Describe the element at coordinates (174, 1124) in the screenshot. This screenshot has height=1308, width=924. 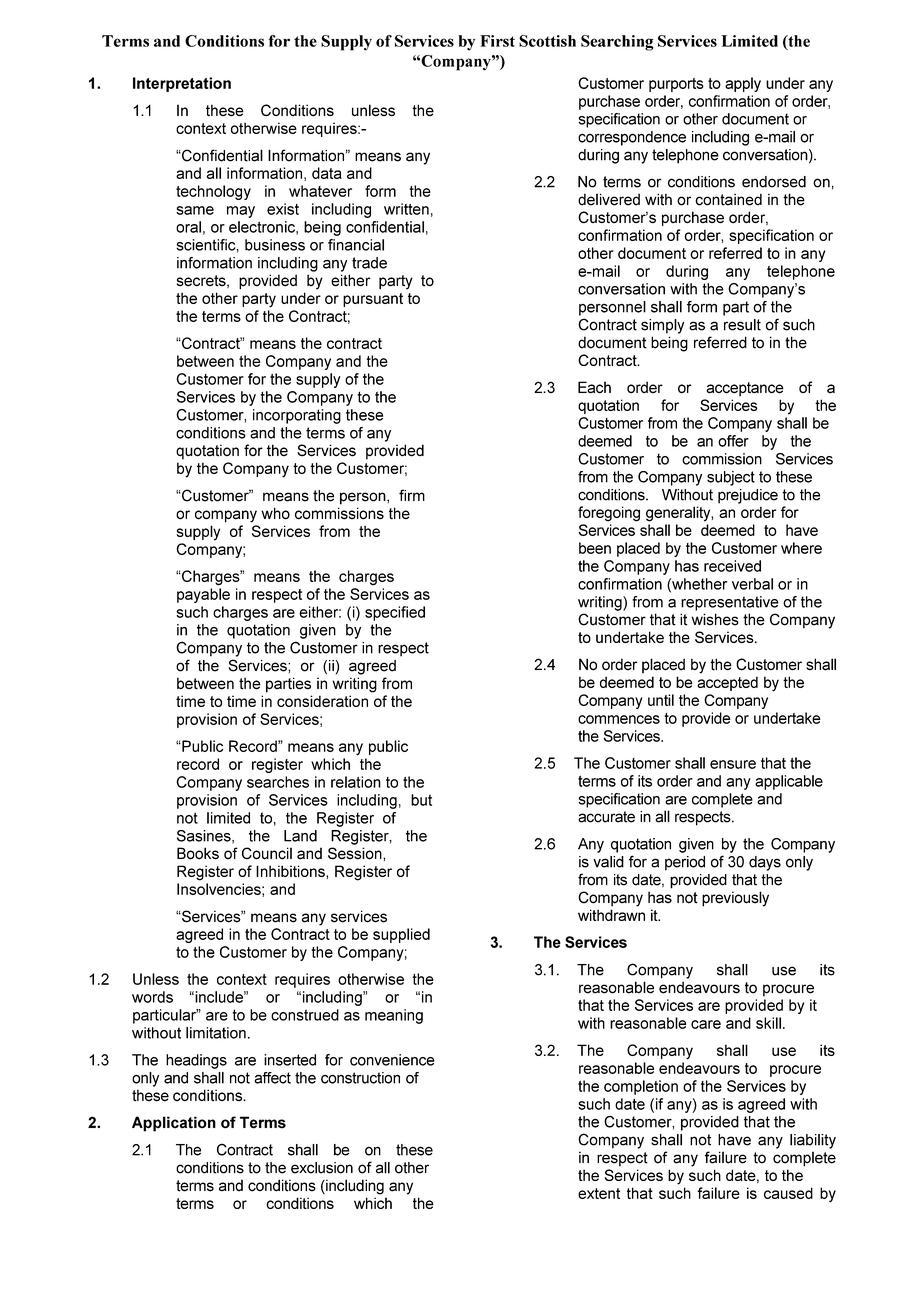
I see `Application` at that location.
